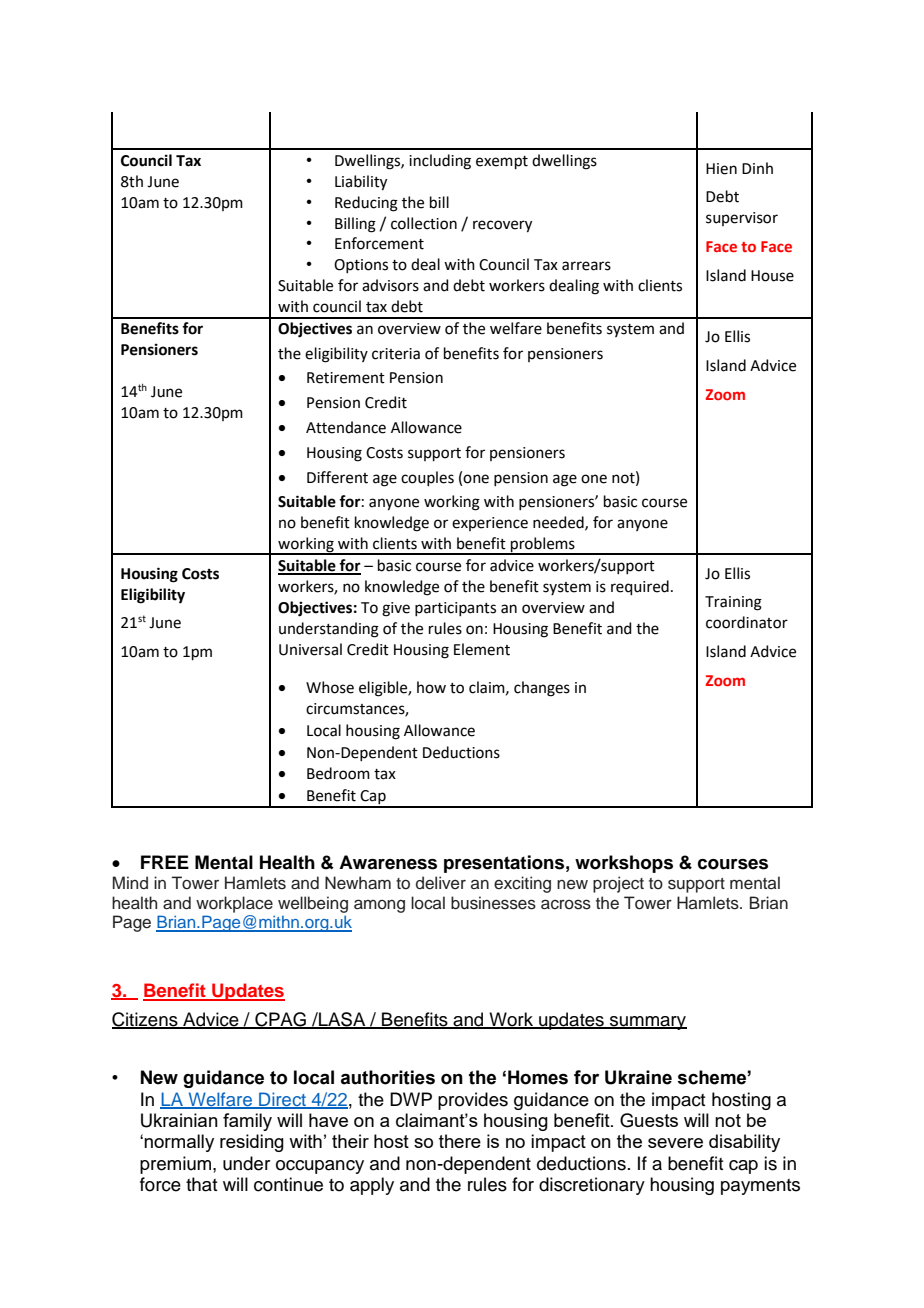 This page has width=924, height=1308. I want to click on supervisor, so click(742, 219).
